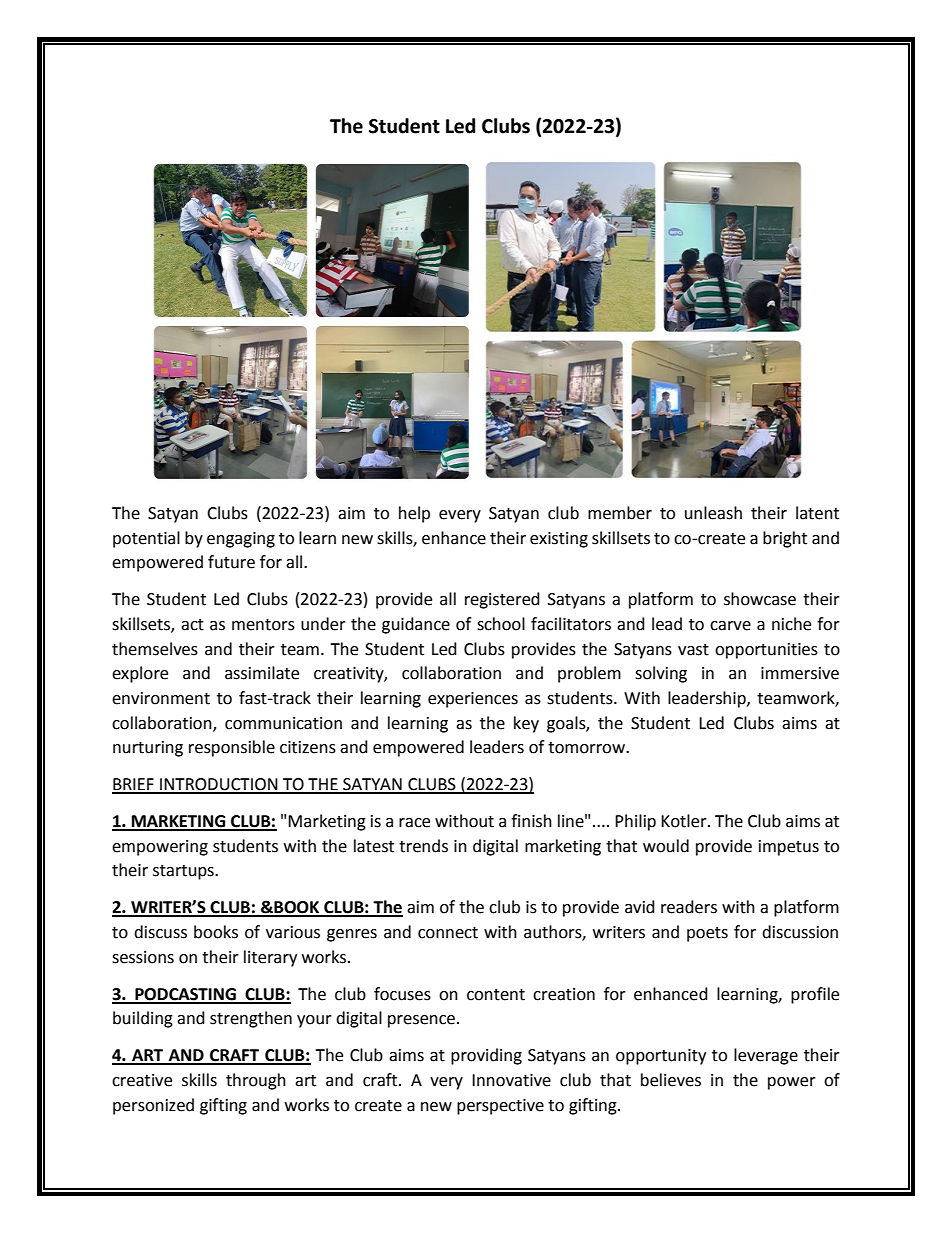  I want to click on startups, so click(184, 872).
